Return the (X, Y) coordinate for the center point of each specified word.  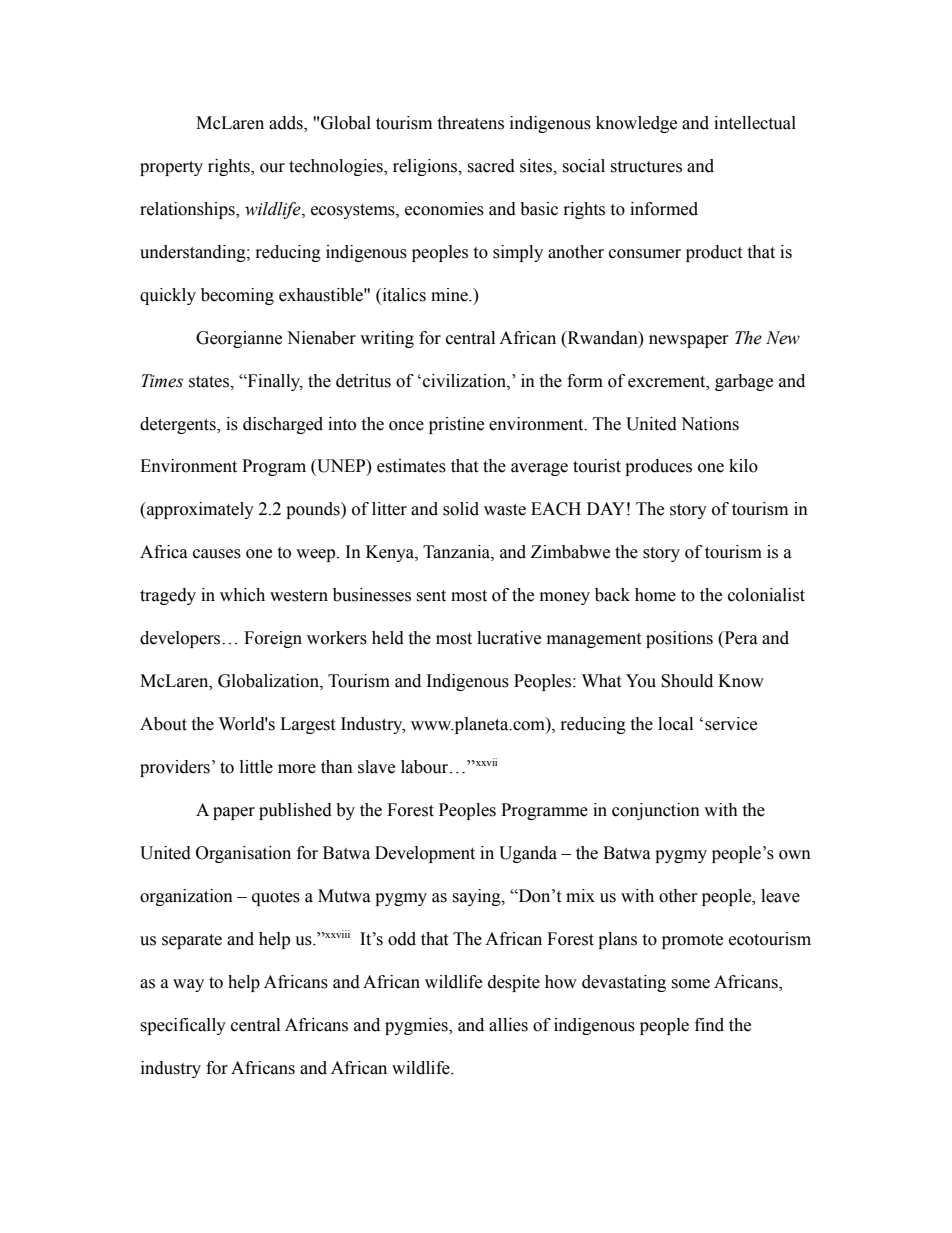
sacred (491, 166)
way (188, 985)
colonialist (766, 595)
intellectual (755, 123)
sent (431, 596)
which (242, 595)
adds (287, 123)
